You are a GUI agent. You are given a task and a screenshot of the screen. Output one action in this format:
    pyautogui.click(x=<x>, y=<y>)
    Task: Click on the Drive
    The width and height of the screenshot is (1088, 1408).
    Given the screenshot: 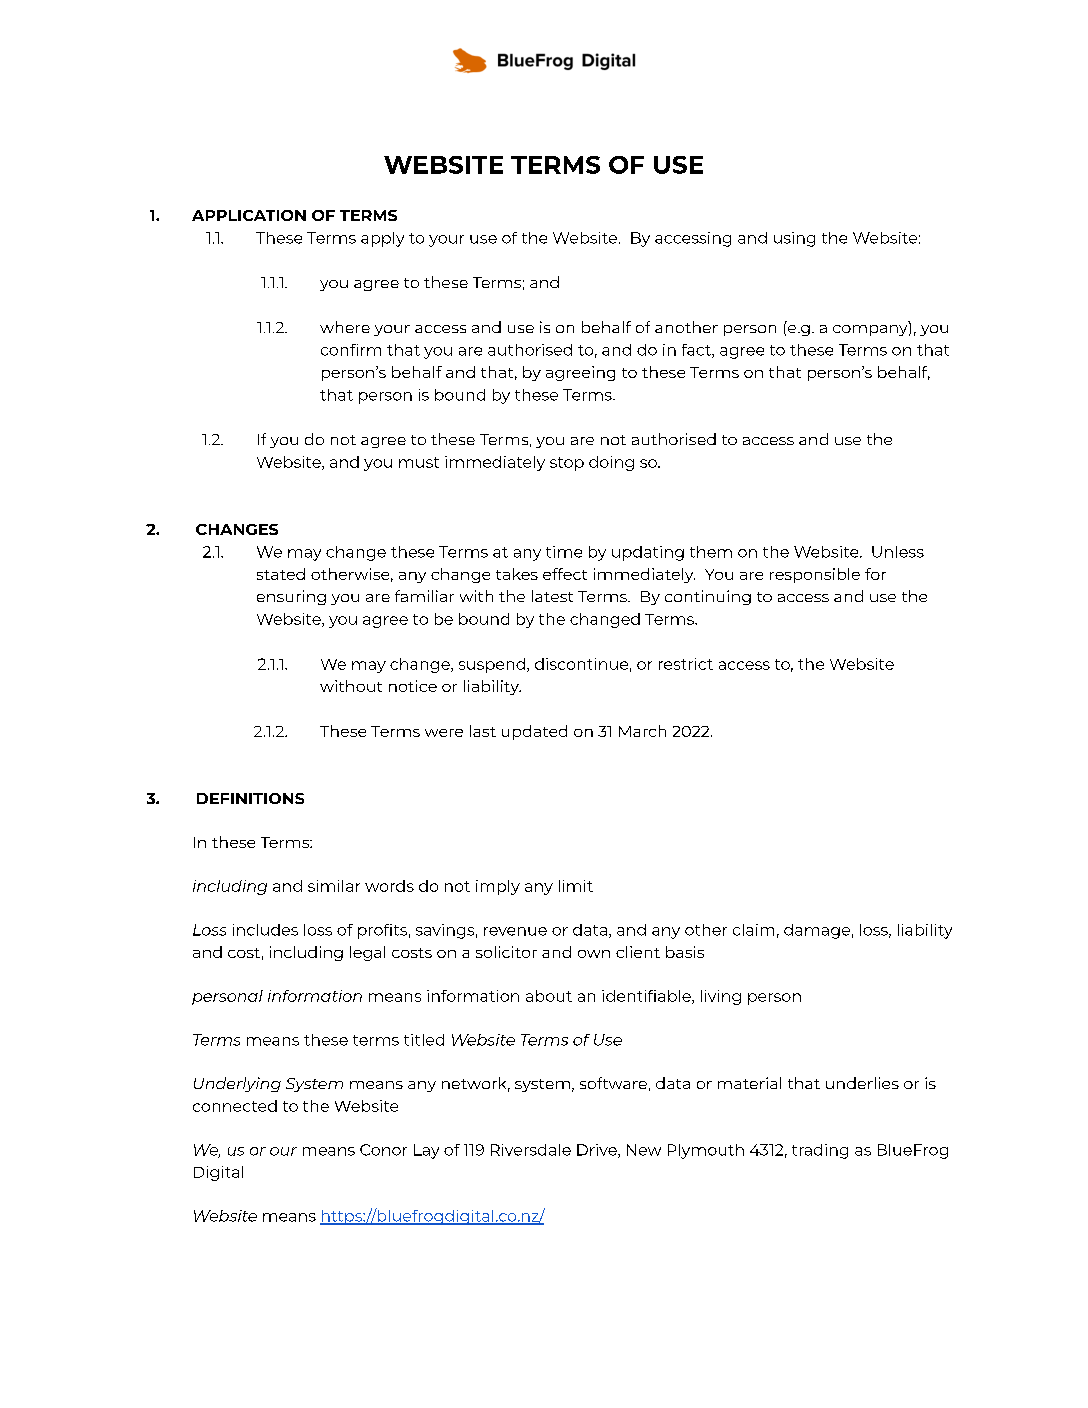 What is the action you would take?
    pyautogui.click(x=598, y=1151)
